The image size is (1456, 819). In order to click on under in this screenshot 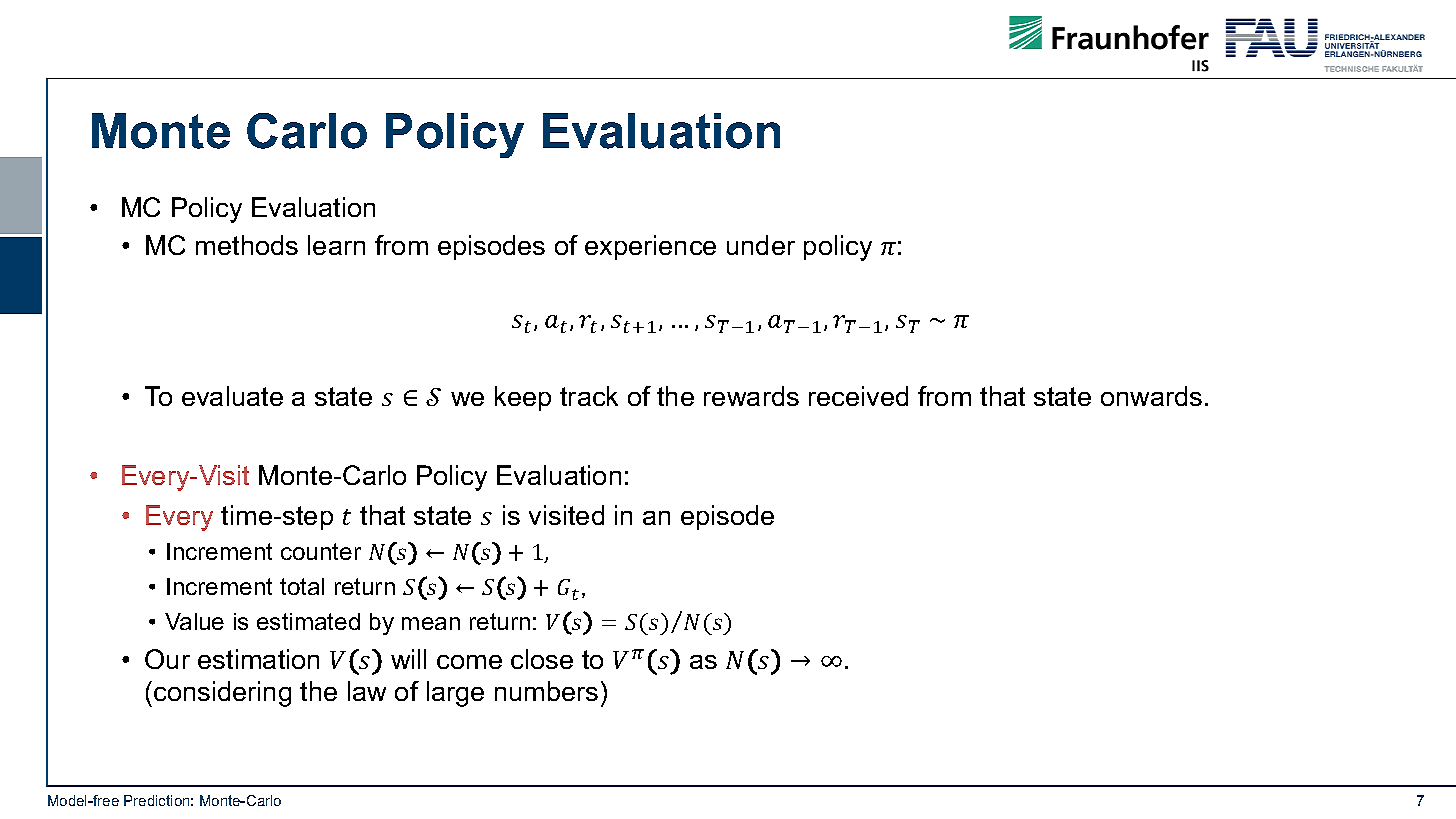, I will do `click(761, 245)`.
